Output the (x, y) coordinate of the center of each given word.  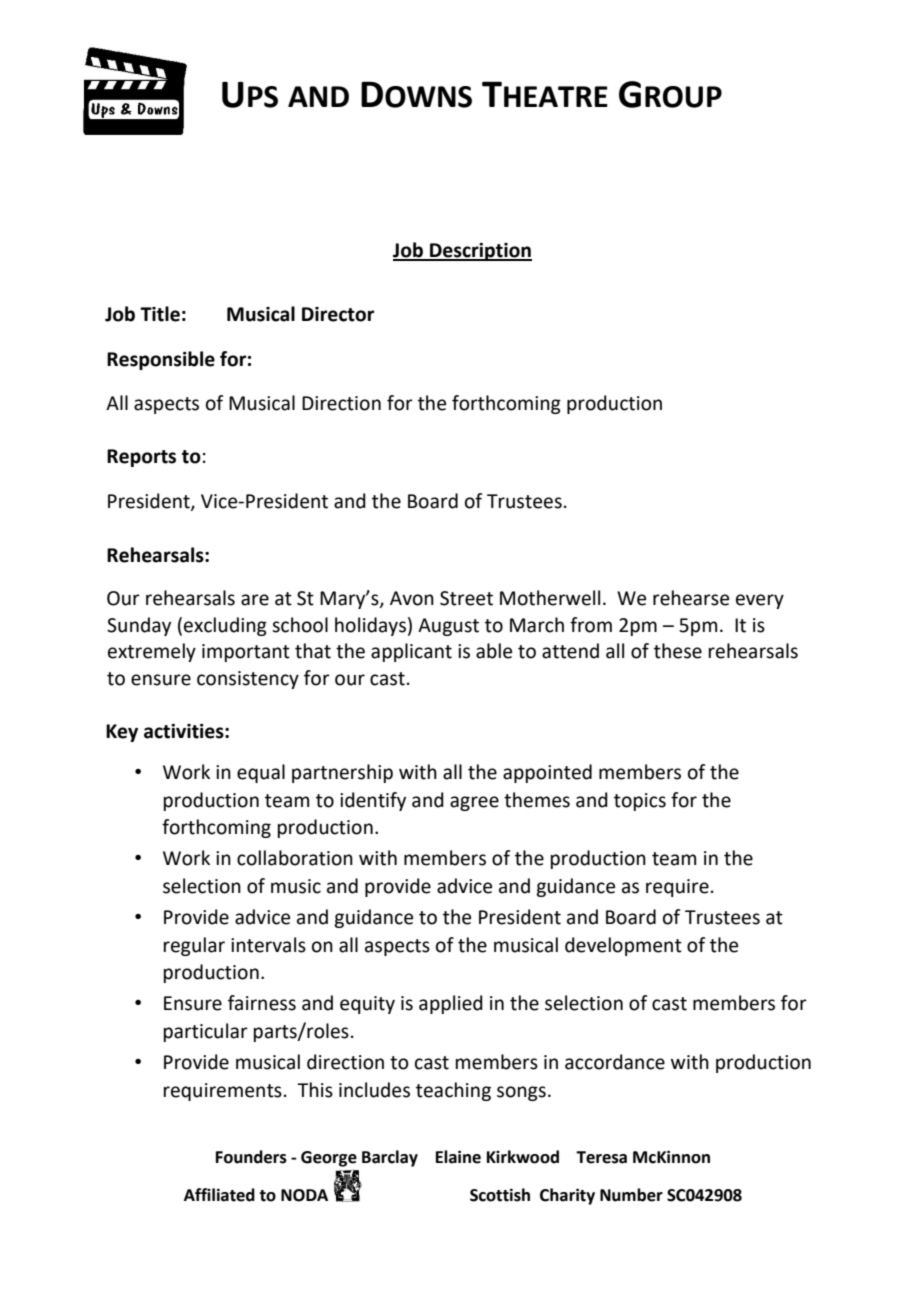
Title (160, 314)
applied (451, 1004)
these (678, 651)
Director (338, 314)
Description (480, 252)
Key (122, 733)
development (623, 946)
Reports (141, 458)
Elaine (458, 1157)
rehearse (691, 598)
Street (466, 598)
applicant (411, 652)
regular (194, 946)
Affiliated (219, 1195)
